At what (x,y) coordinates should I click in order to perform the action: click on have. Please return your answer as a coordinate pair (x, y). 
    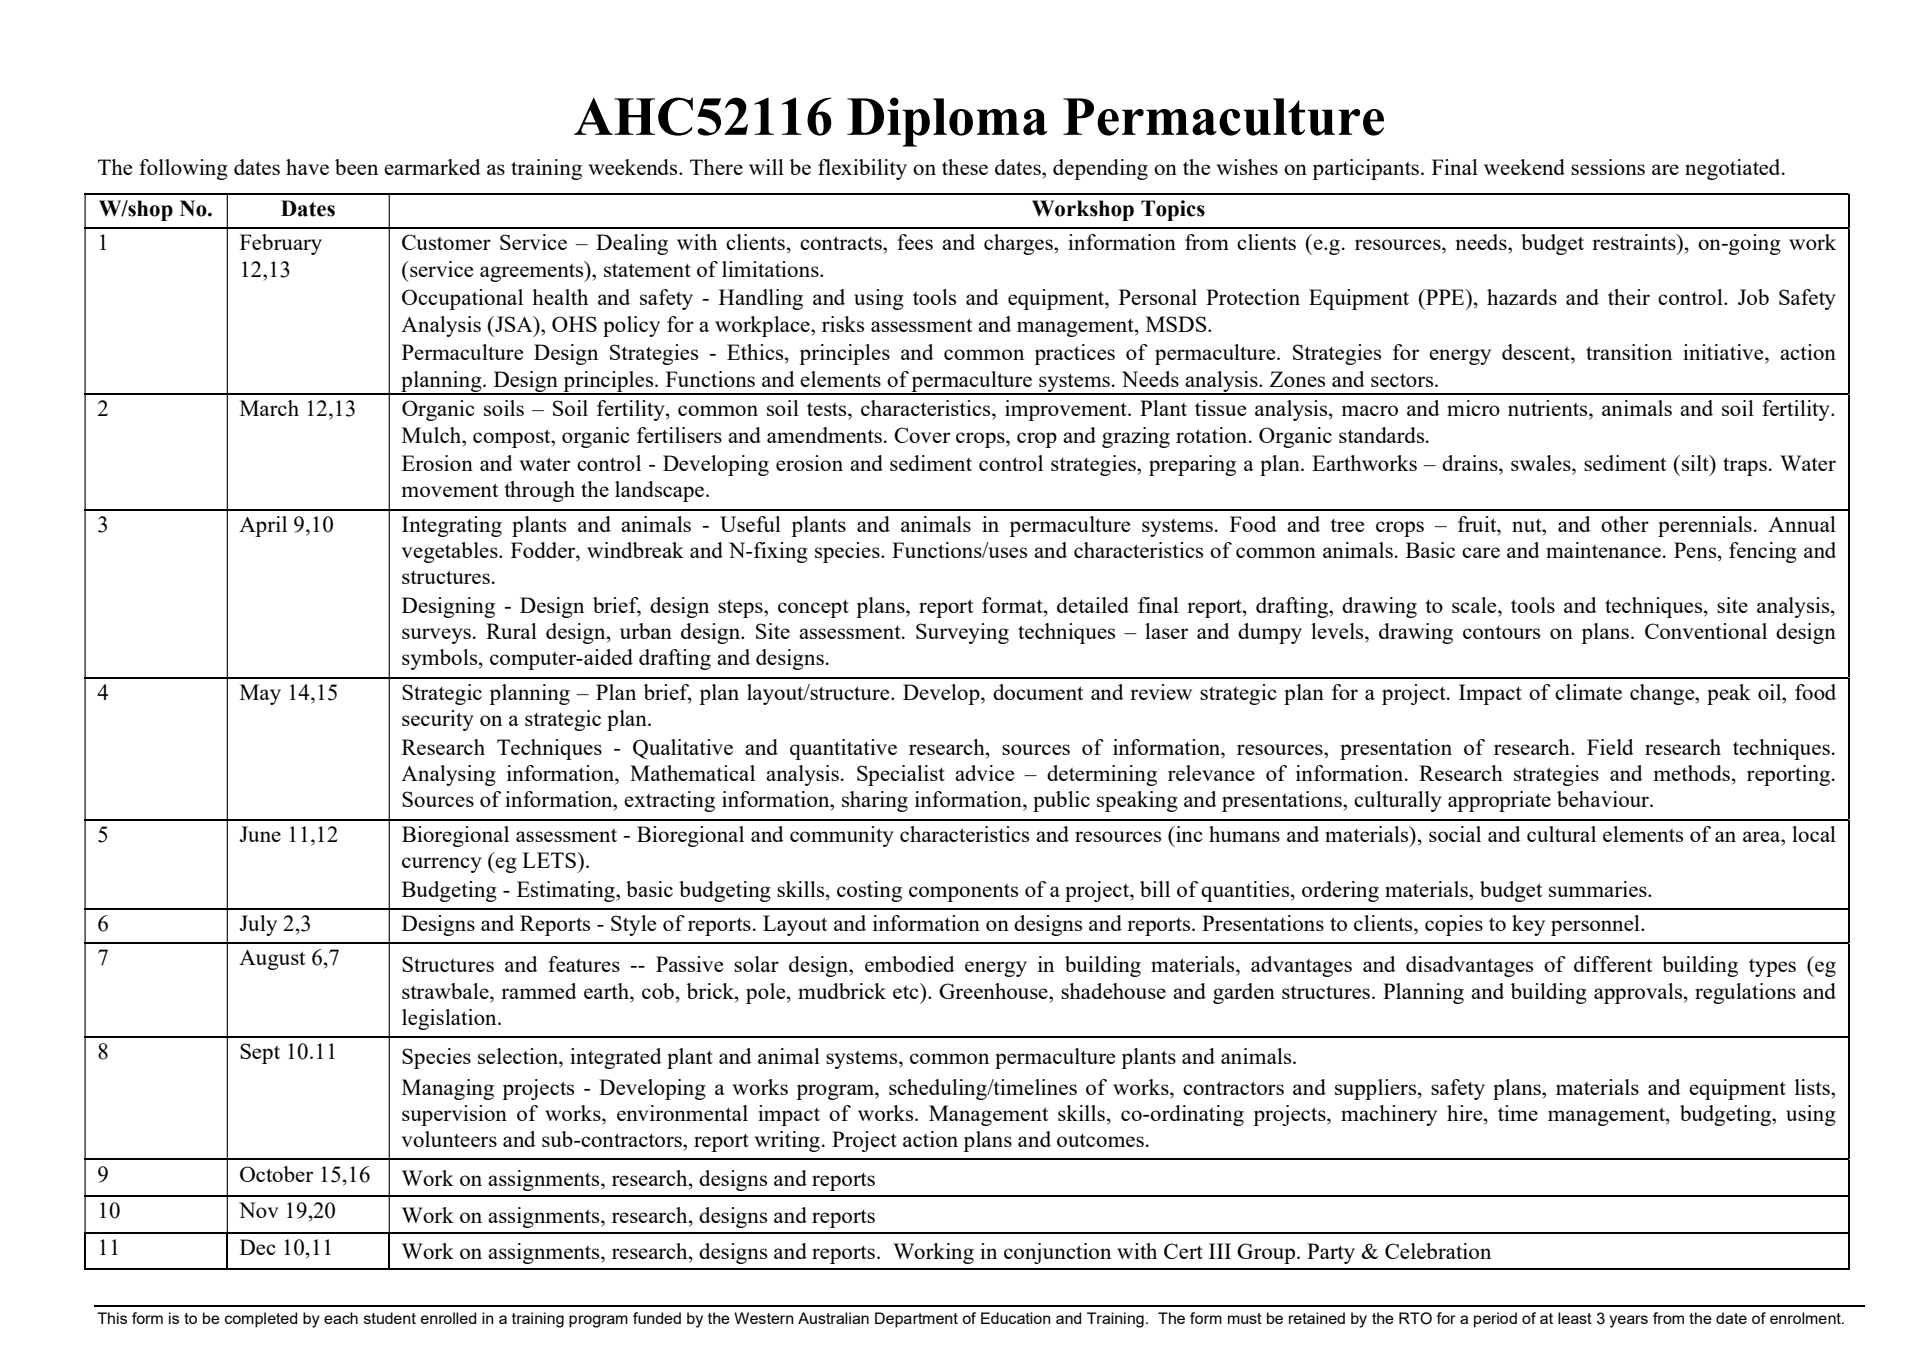
    Looking at the image, I should click on (307, 167).
